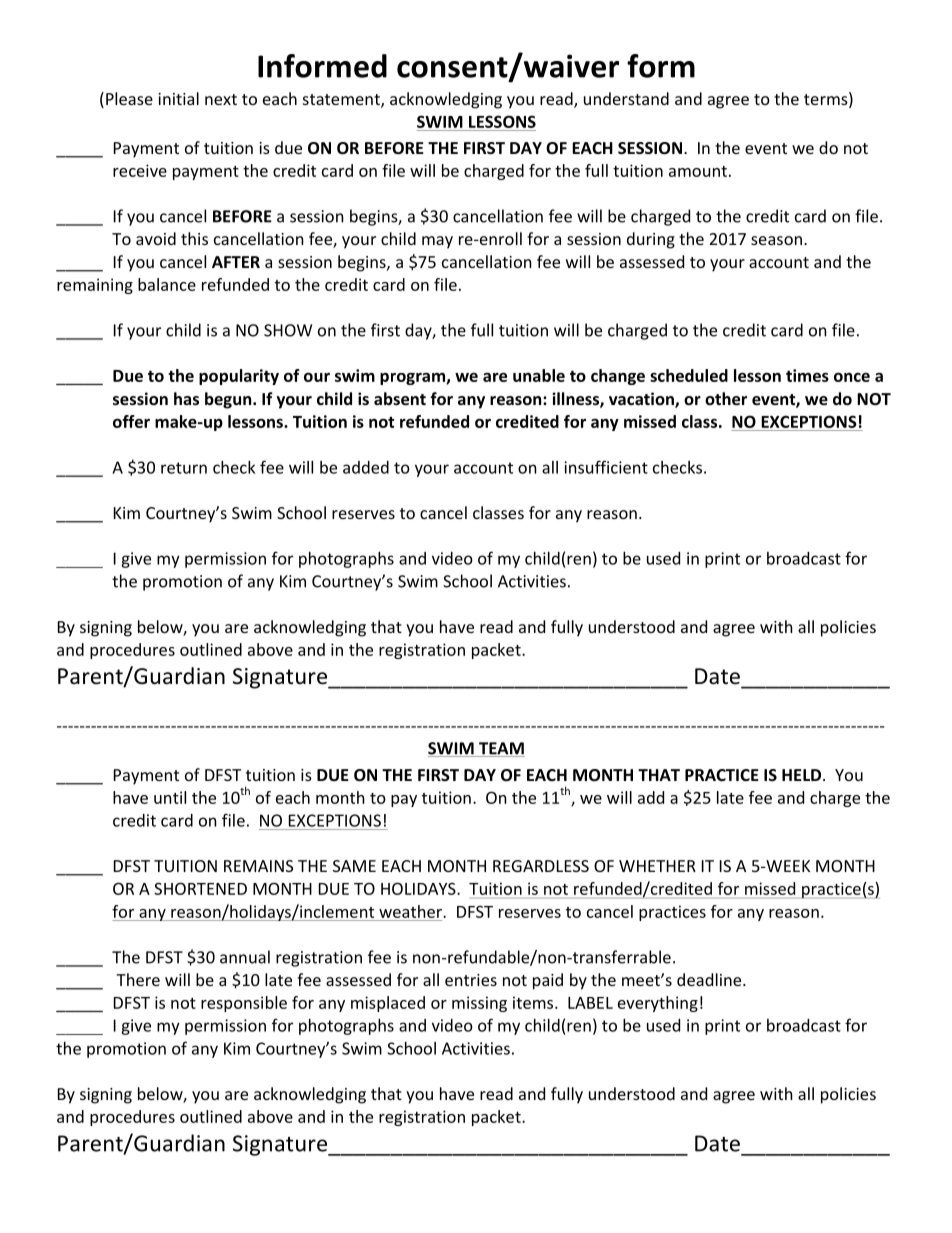 The image size is (952, 1233). What do you see at coordinates (366, 467) in the page?
I see `added` at bounding box center [366, 467].
